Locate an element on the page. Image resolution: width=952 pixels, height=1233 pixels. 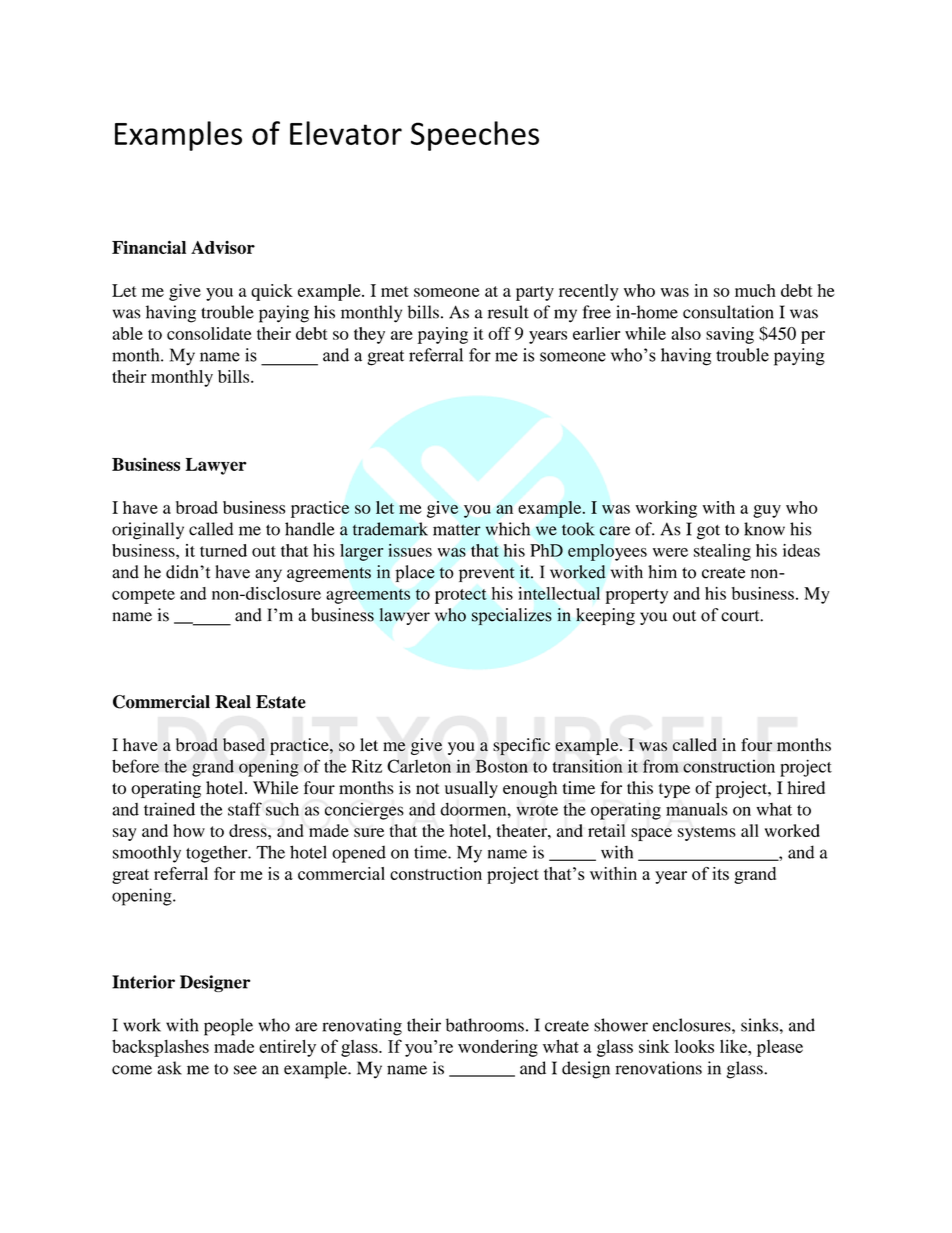
systems is located at coordinates (707, 833).
